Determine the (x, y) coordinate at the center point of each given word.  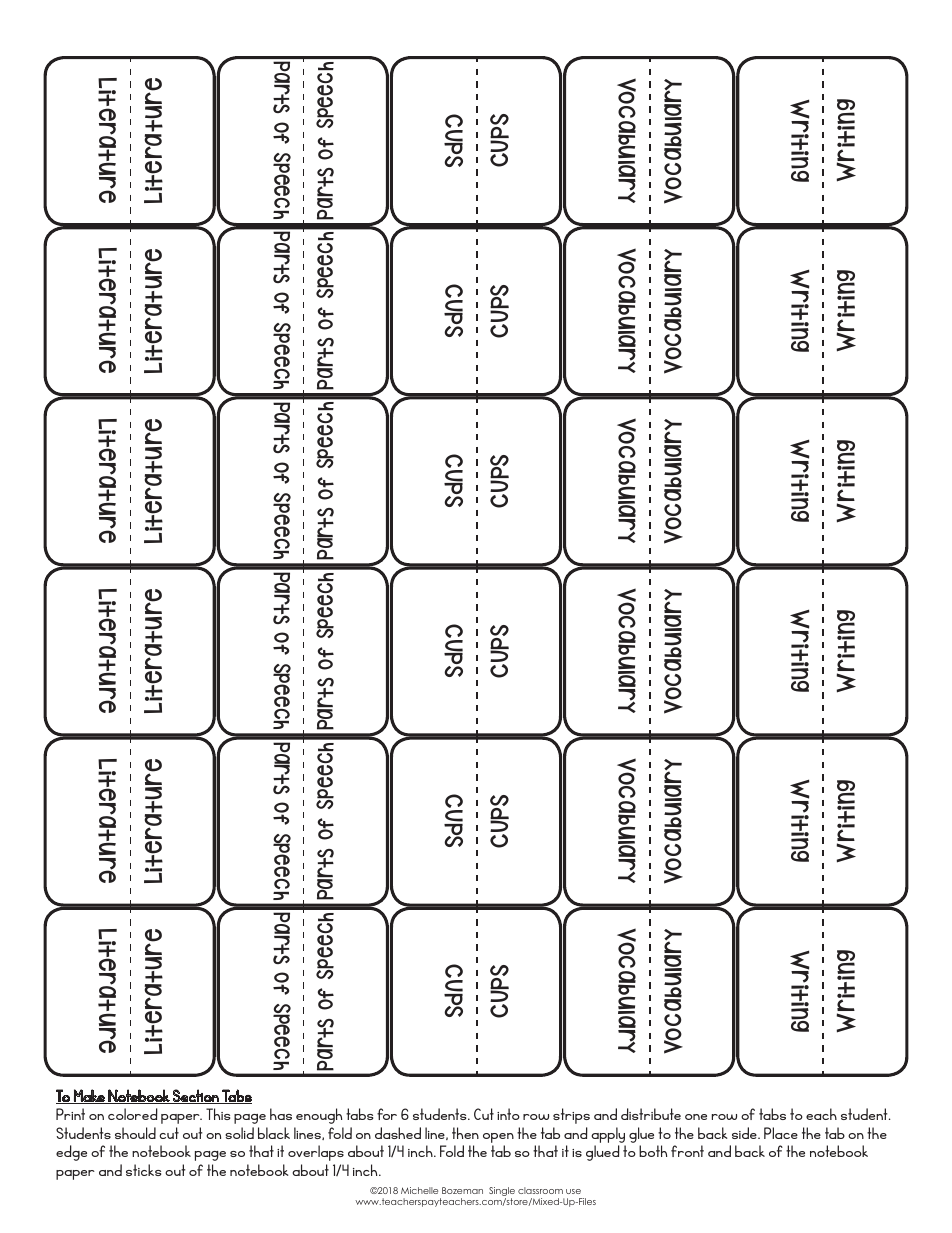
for (387, 1114)
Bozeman (462, 1190)
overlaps (316, 1153)
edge (71, 1153)
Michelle (419, 1190)
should (135, 1133)
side (745, 1133)
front (687, 1151)
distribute (651, 1114)
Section (196, 1096)
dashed (398, 1133)
